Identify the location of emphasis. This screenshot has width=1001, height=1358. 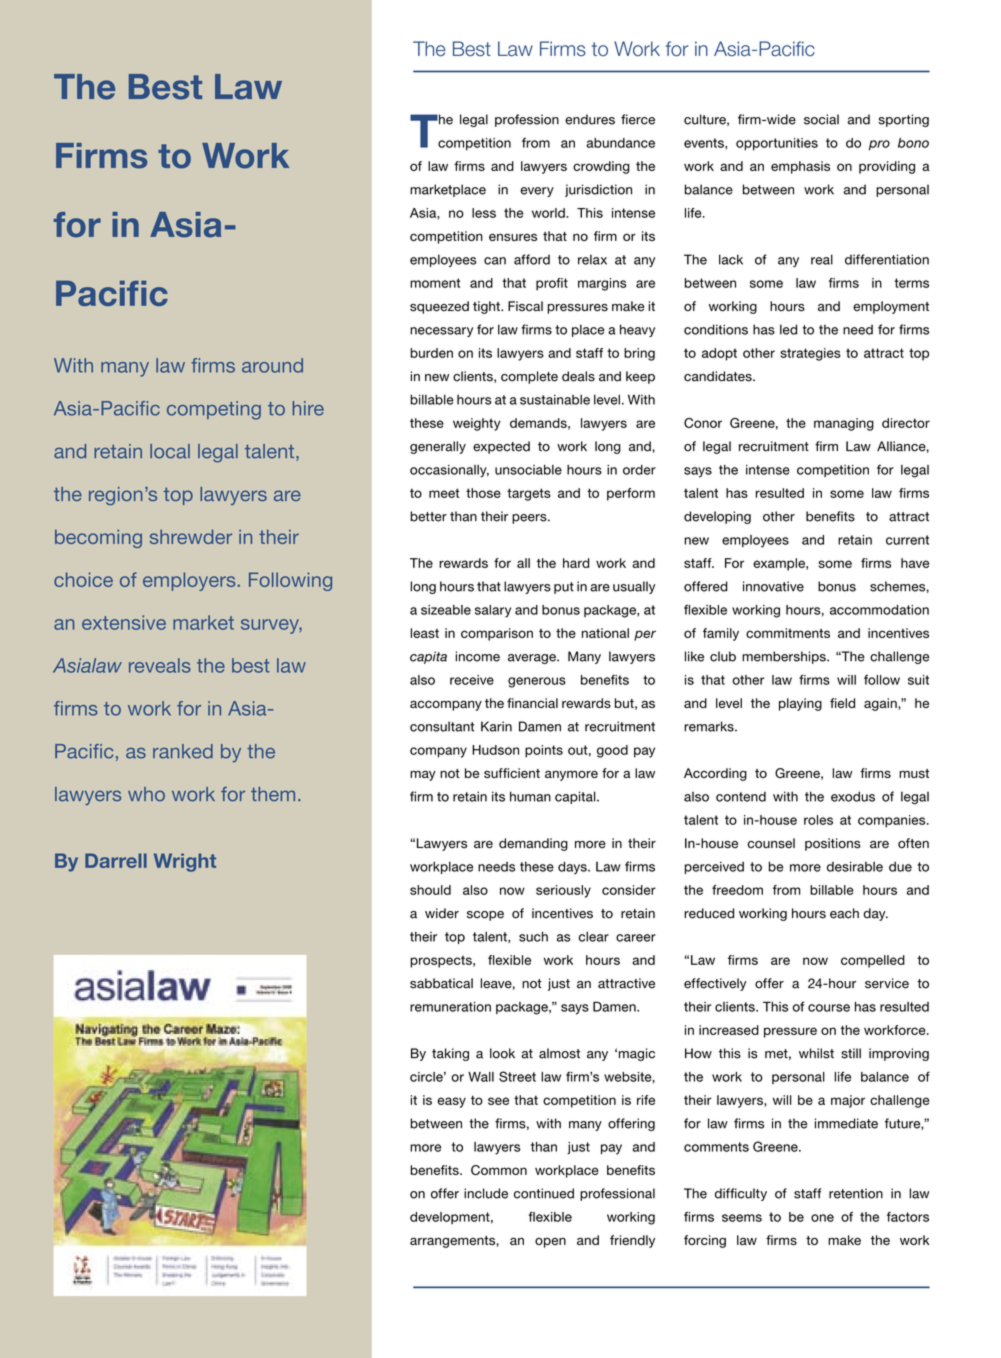
(800, 167).
